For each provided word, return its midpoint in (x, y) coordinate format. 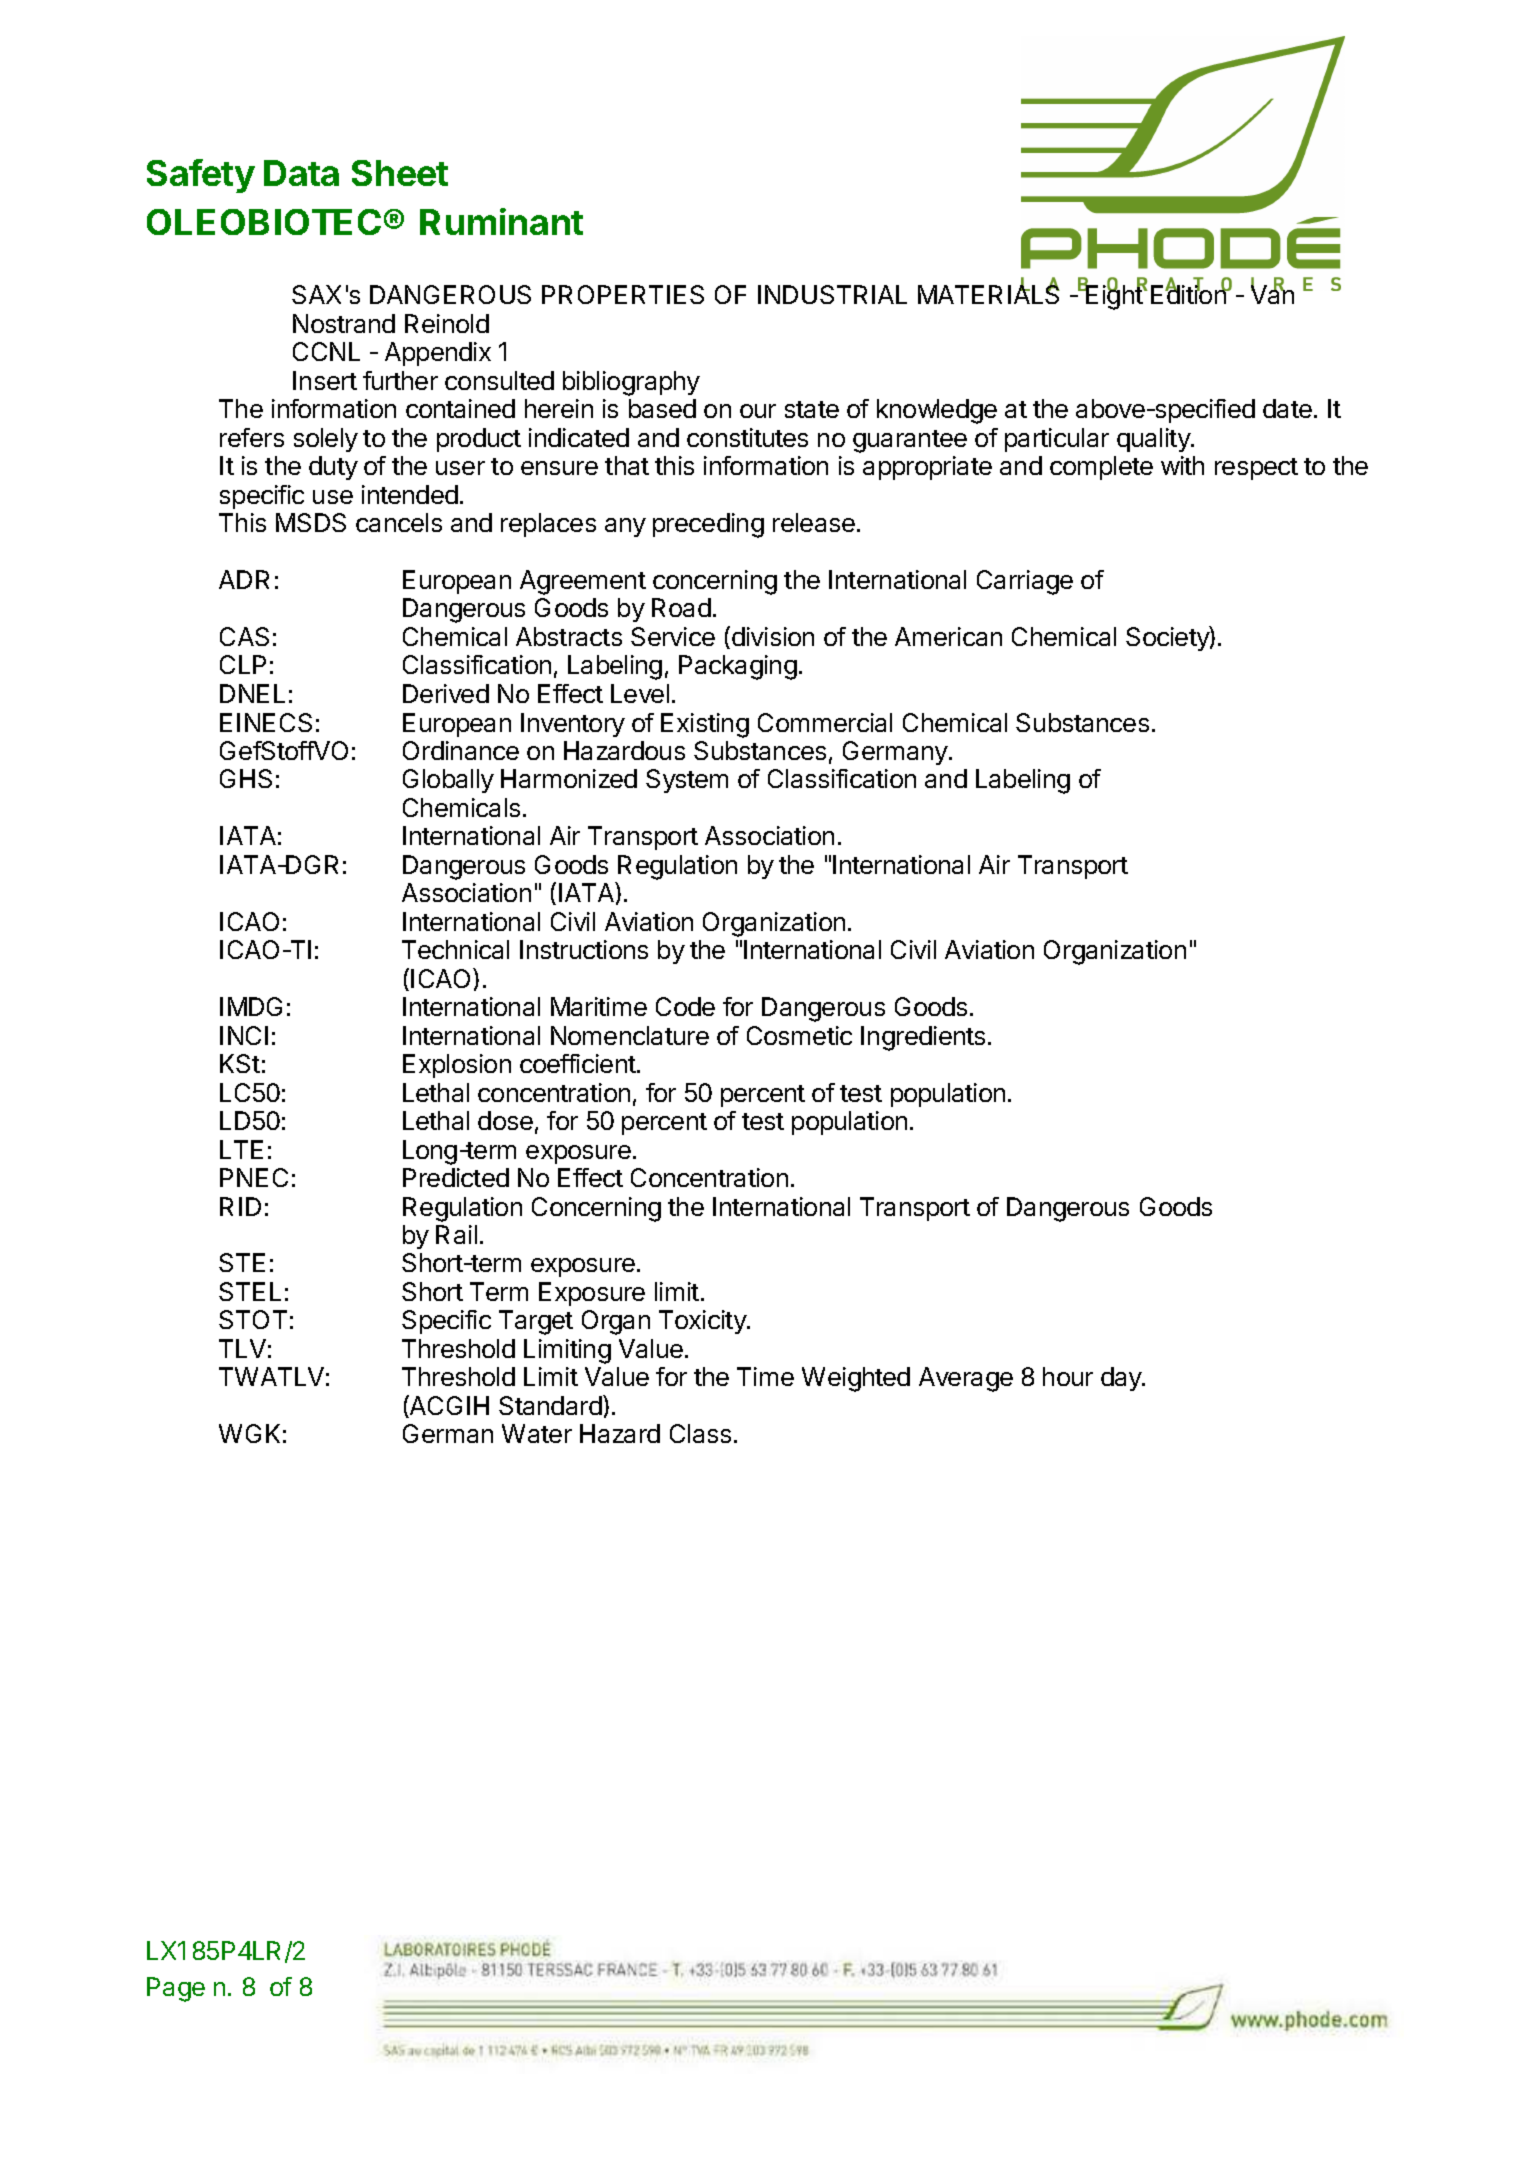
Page (176, 1989)
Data (301, 173)
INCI (244, 1035)
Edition (1189, 294)
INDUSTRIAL (832, 294)
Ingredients (923, 1038)
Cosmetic (799, 1035)
